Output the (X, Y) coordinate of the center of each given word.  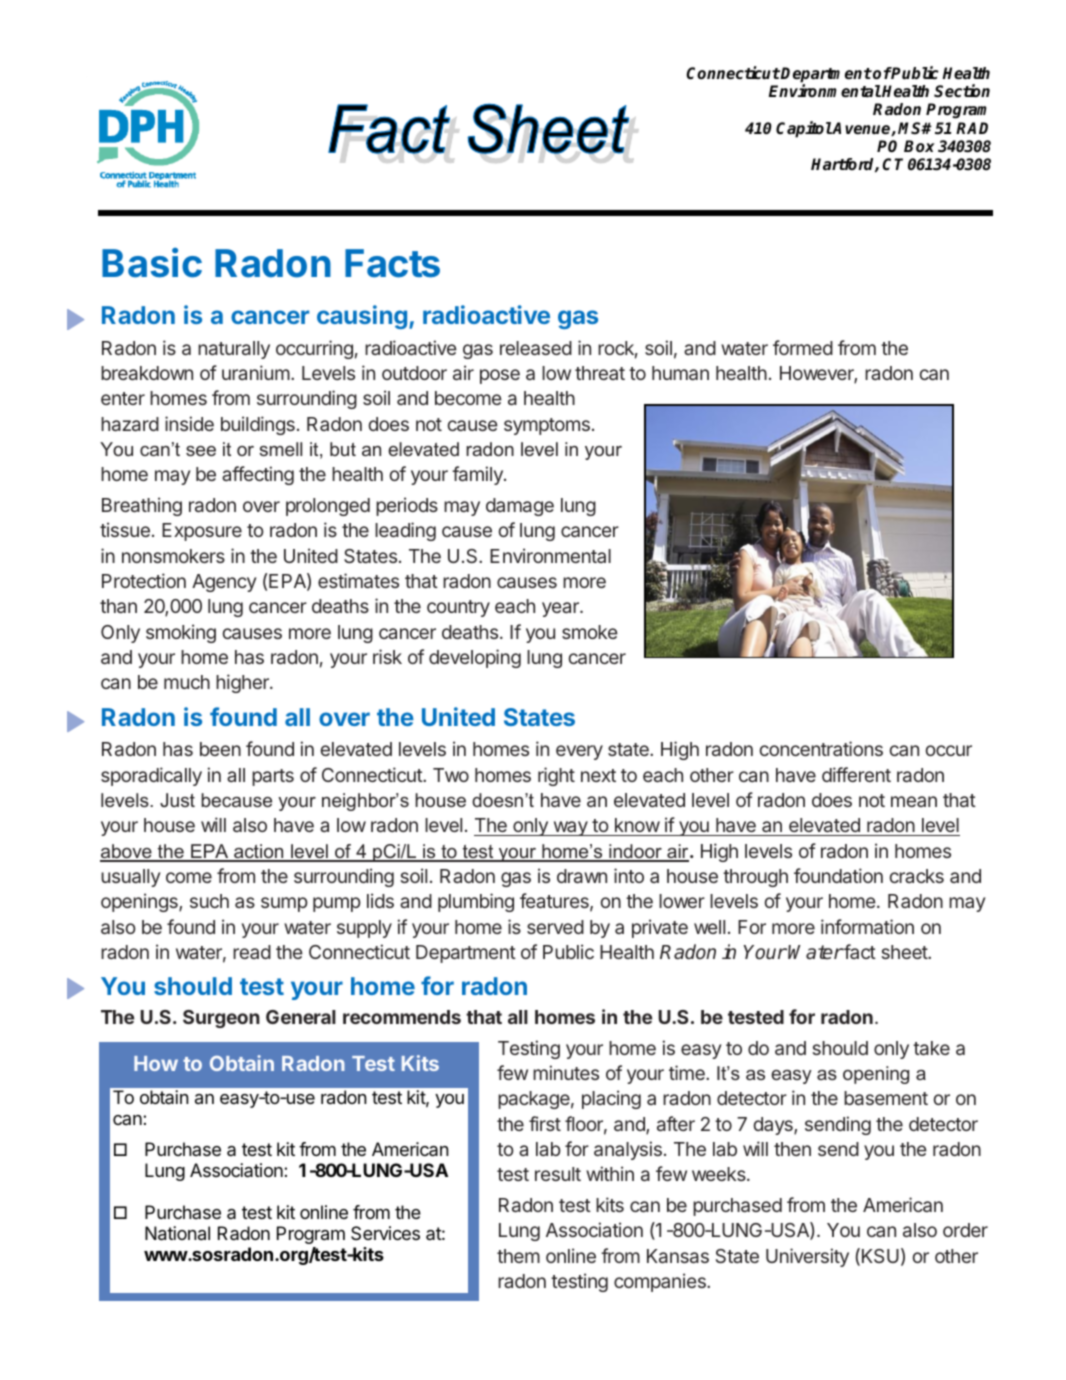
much (187, 682)
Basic (152, 263)
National (177, 1233)
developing (475, 658)
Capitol (804, 129)
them (518, 1256)
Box (919, 146)
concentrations (821, 748)
